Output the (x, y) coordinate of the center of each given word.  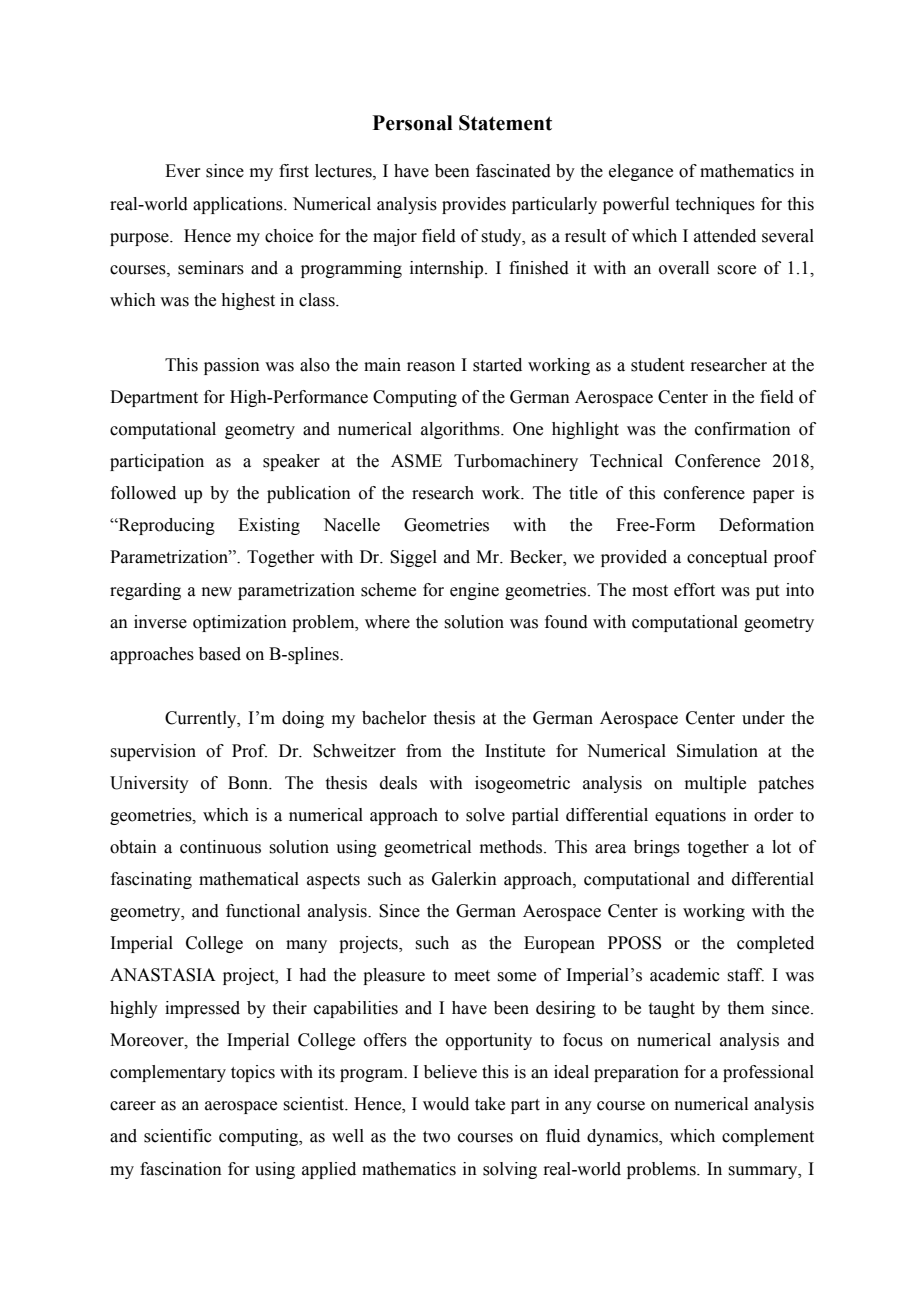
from (424, 751)
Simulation (717, 751)
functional (263, 911)
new (217, 592)
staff (745, 975)
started (497, 365)
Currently (202, 719)
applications (239, 205)
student (657, 365)
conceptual (727, 558)
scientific (178, 1136)
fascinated (513, 171)
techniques (715, 205)
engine (474, 591)
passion (232, 366)
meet (472, 976)
